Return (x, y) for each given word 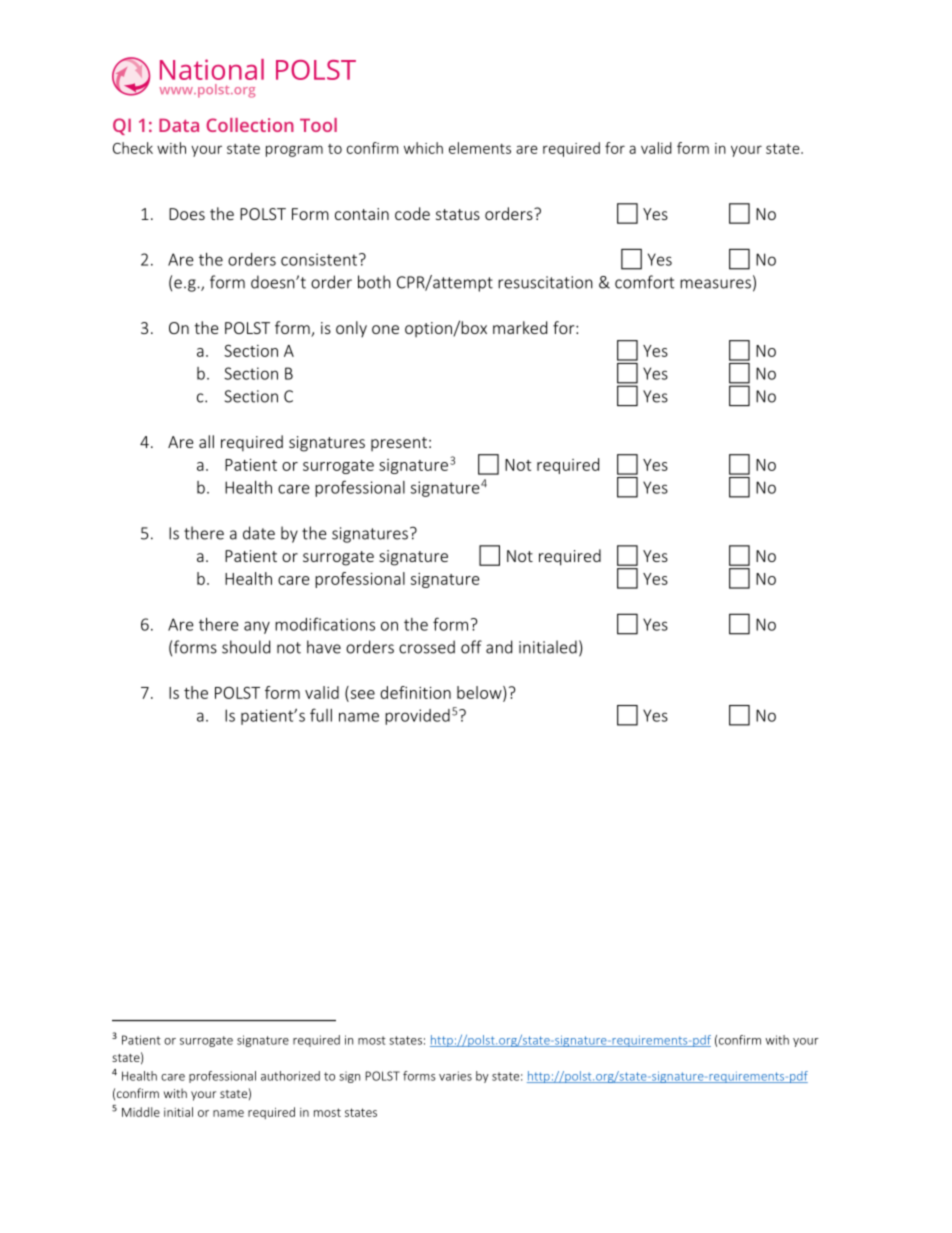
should (246, 647)
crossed (427, 647)
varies (455, 1076)
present (399, 444)
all (206, 441)
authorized (290, 1076)
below (480, 693)
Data (179, 125)
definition (415, 692)
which (423, 148)
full (321, 715)
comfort (644, 282)
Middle (141, 1112)
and (499, 647)
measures (715, 284)
